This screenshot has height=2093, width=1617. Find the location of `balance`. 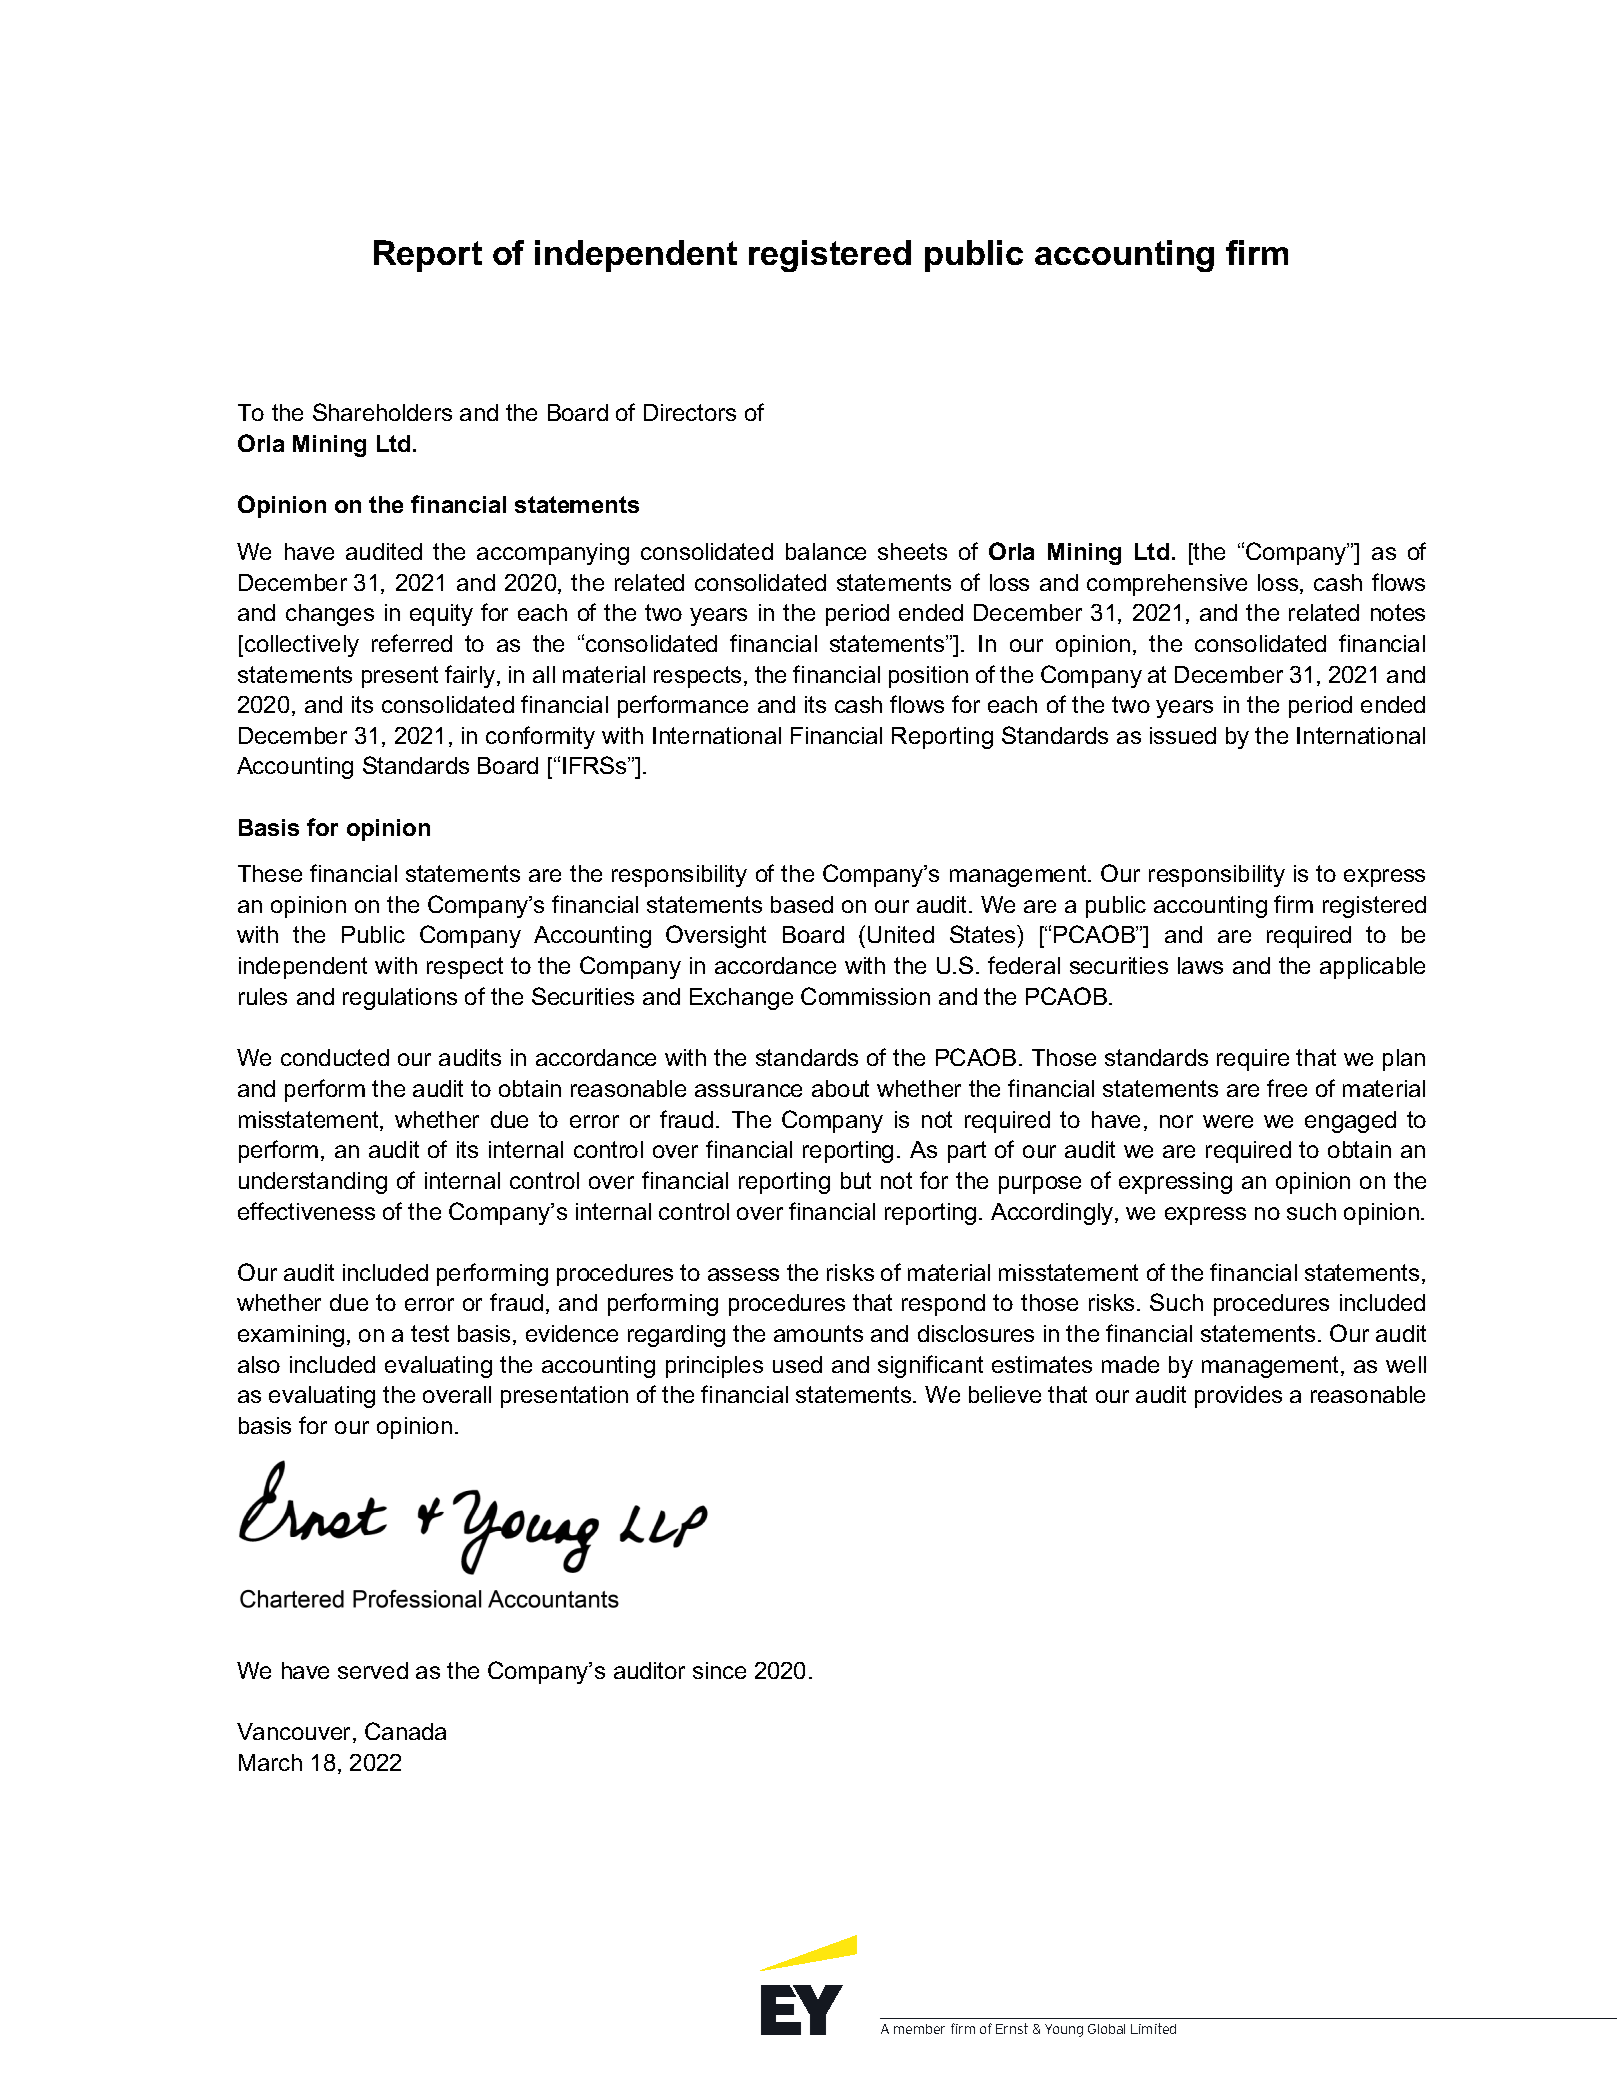

balance is located at coordinates (826, 551).
